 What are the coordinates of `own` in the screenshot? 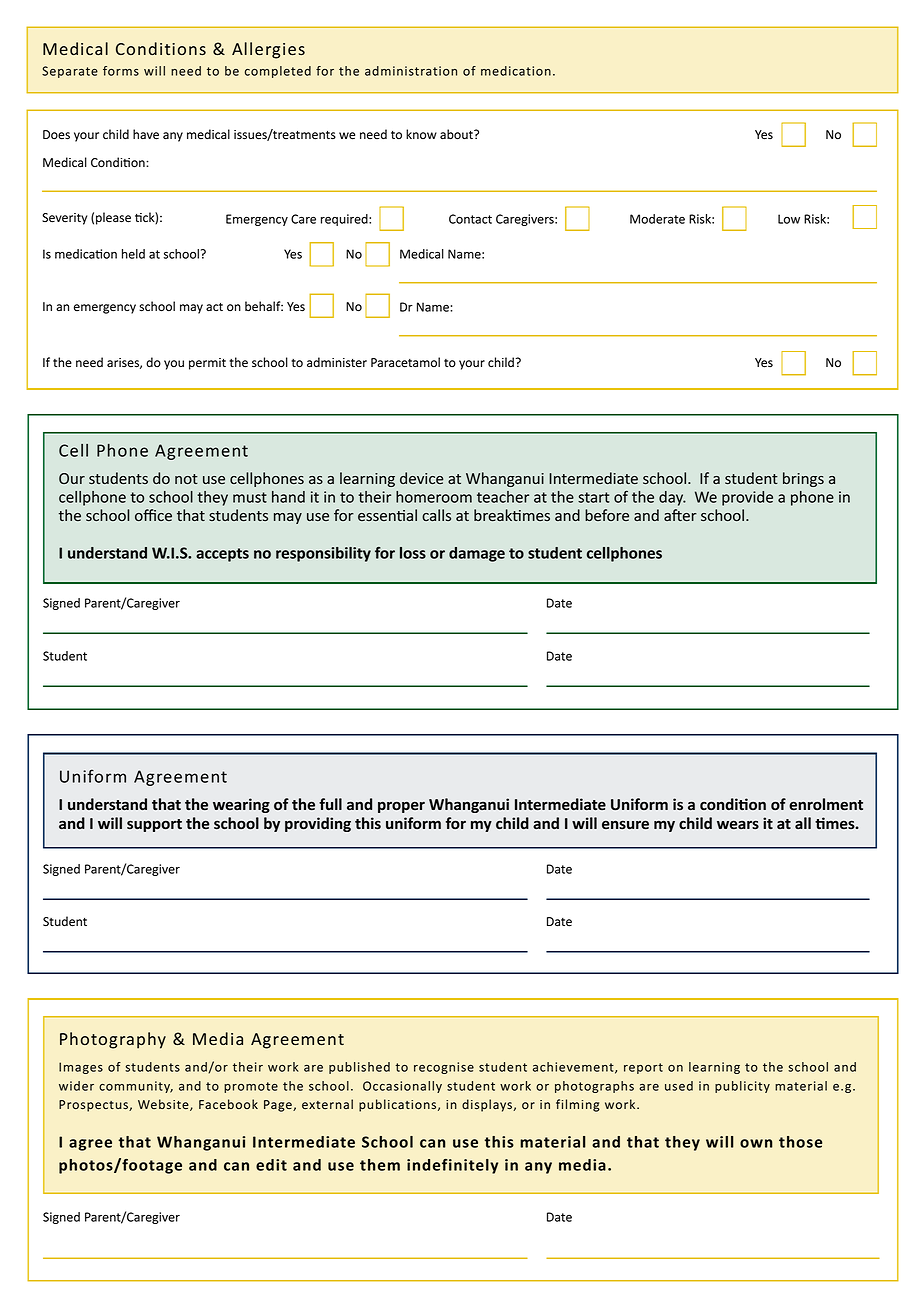 It's located at (756, 1143).
